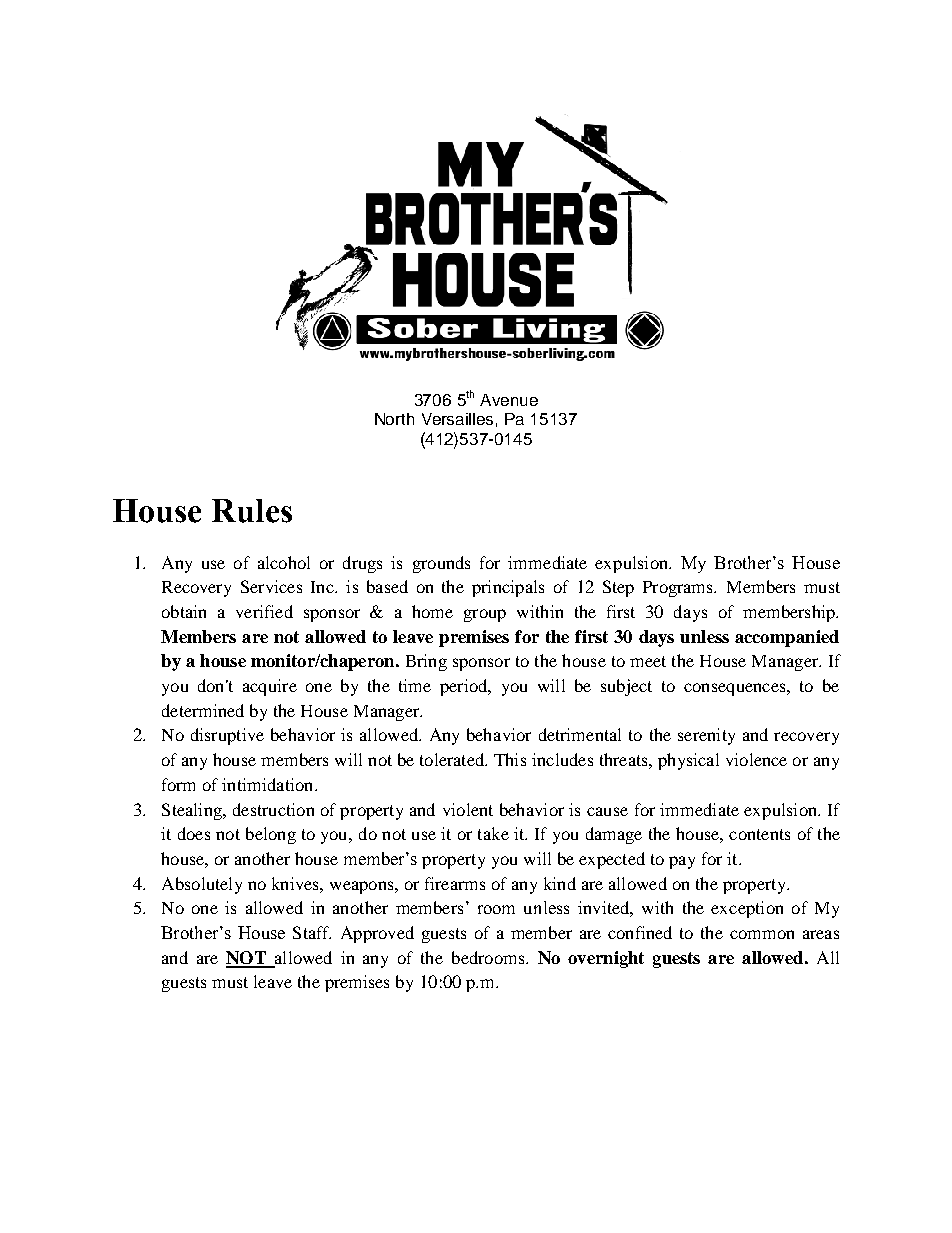 Image resolution: width=952 pixels, height=1233 pixels. I want to click on Staff, so click(312, 932).
